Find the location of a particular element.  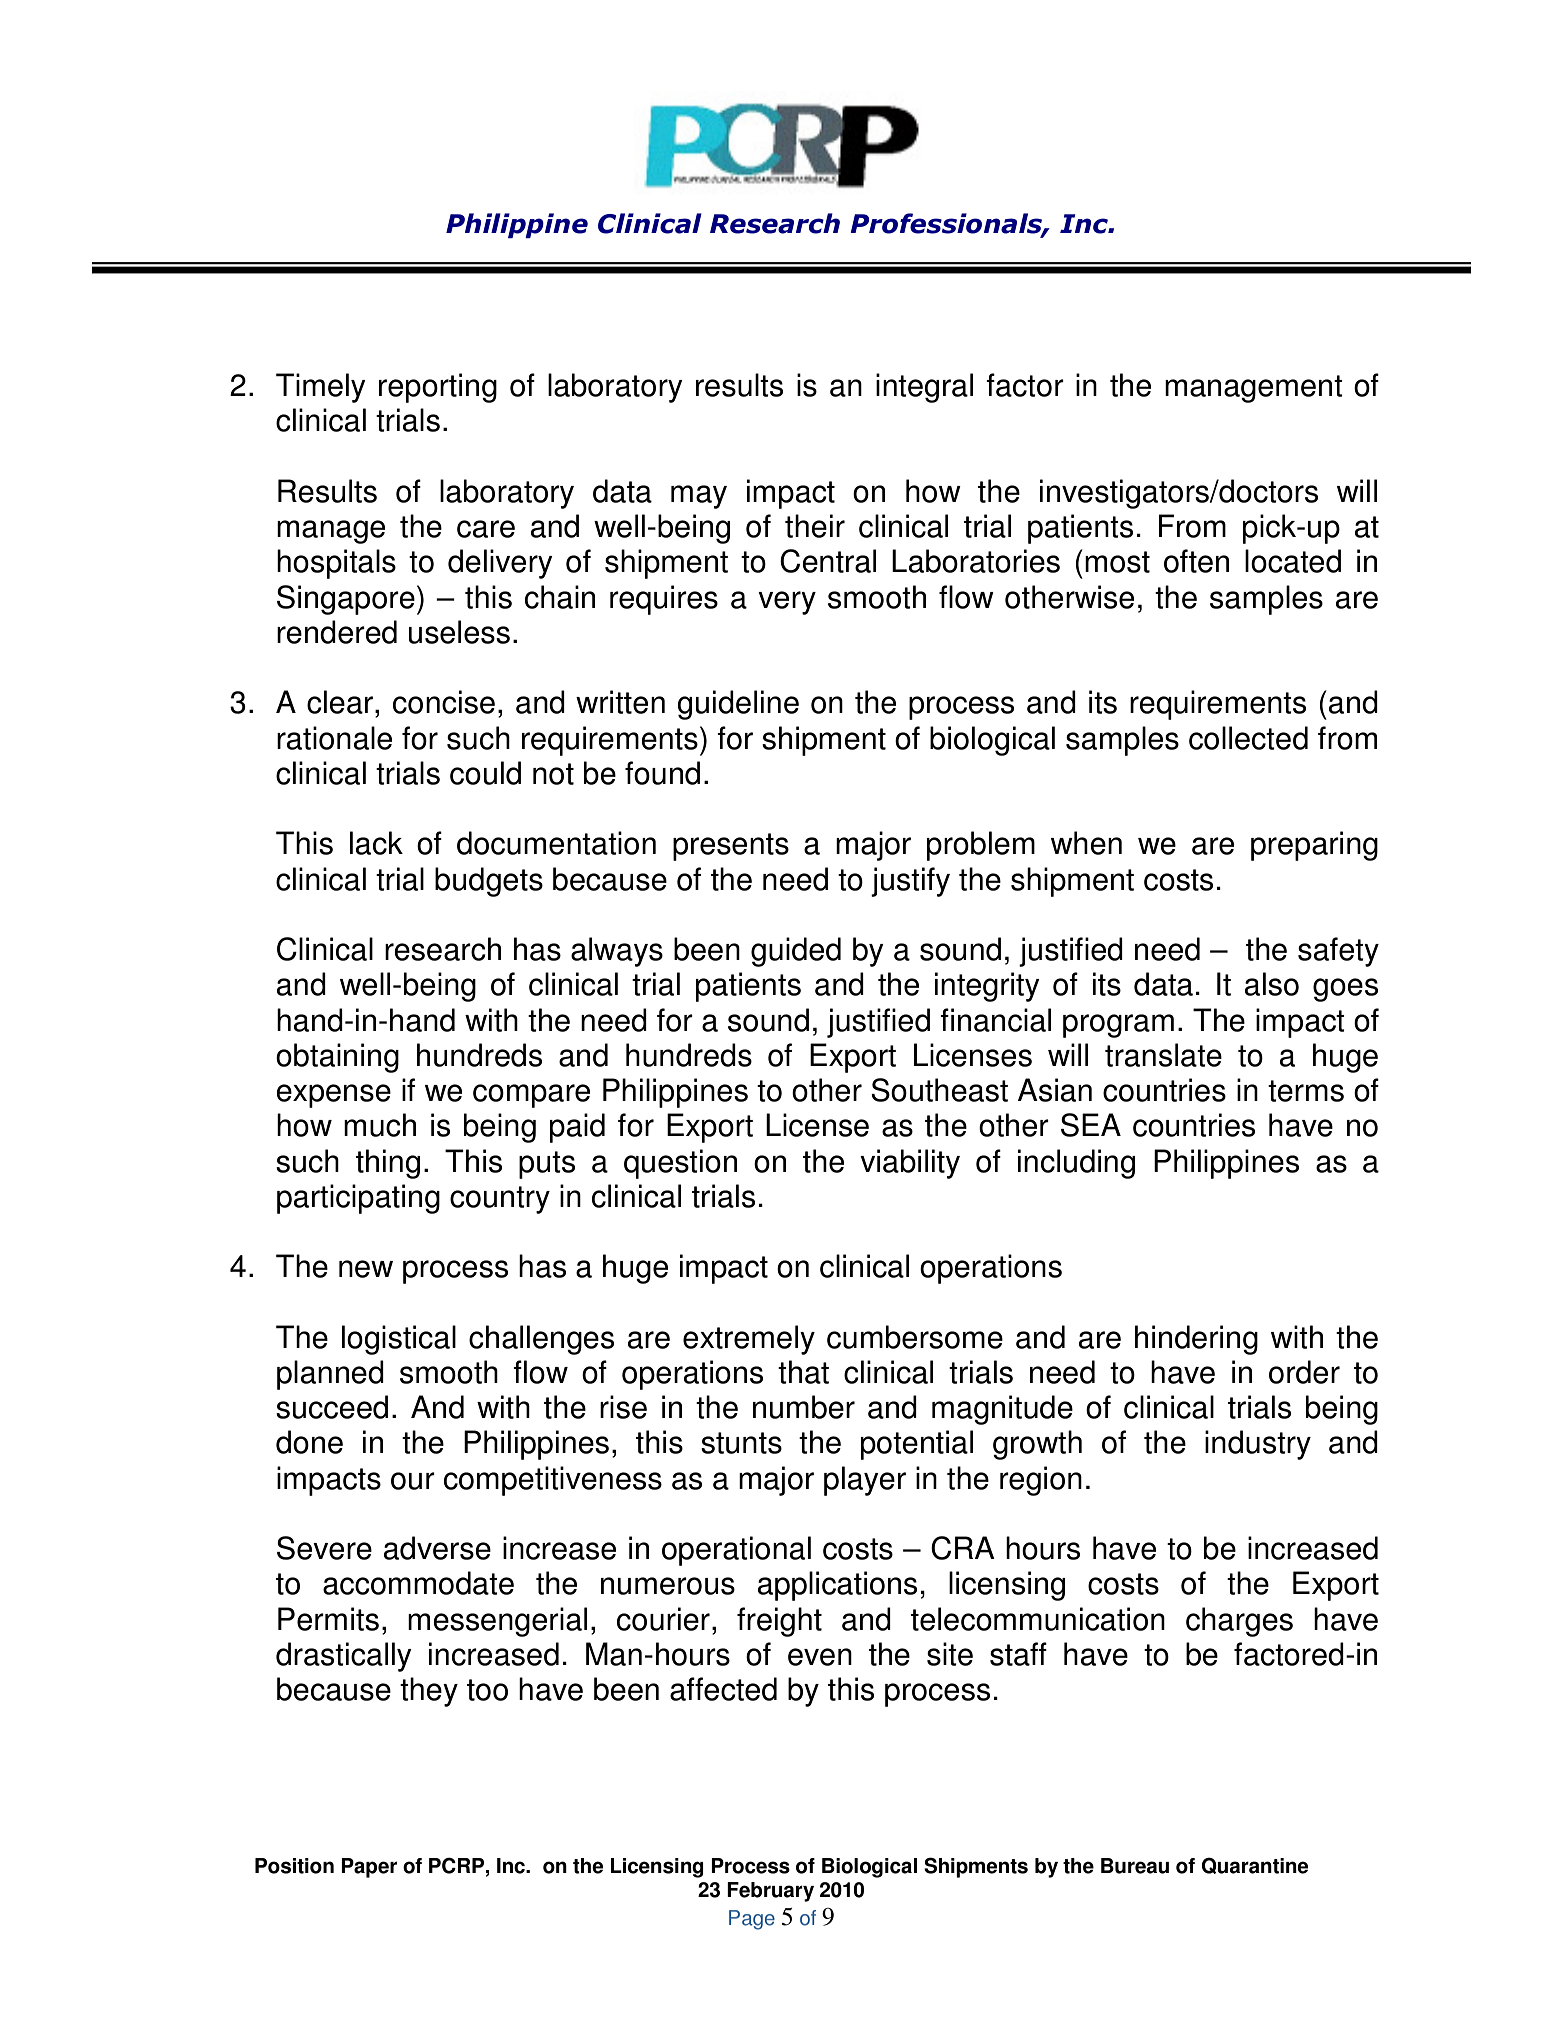

logistical is located at coordinates (399, 1340).
